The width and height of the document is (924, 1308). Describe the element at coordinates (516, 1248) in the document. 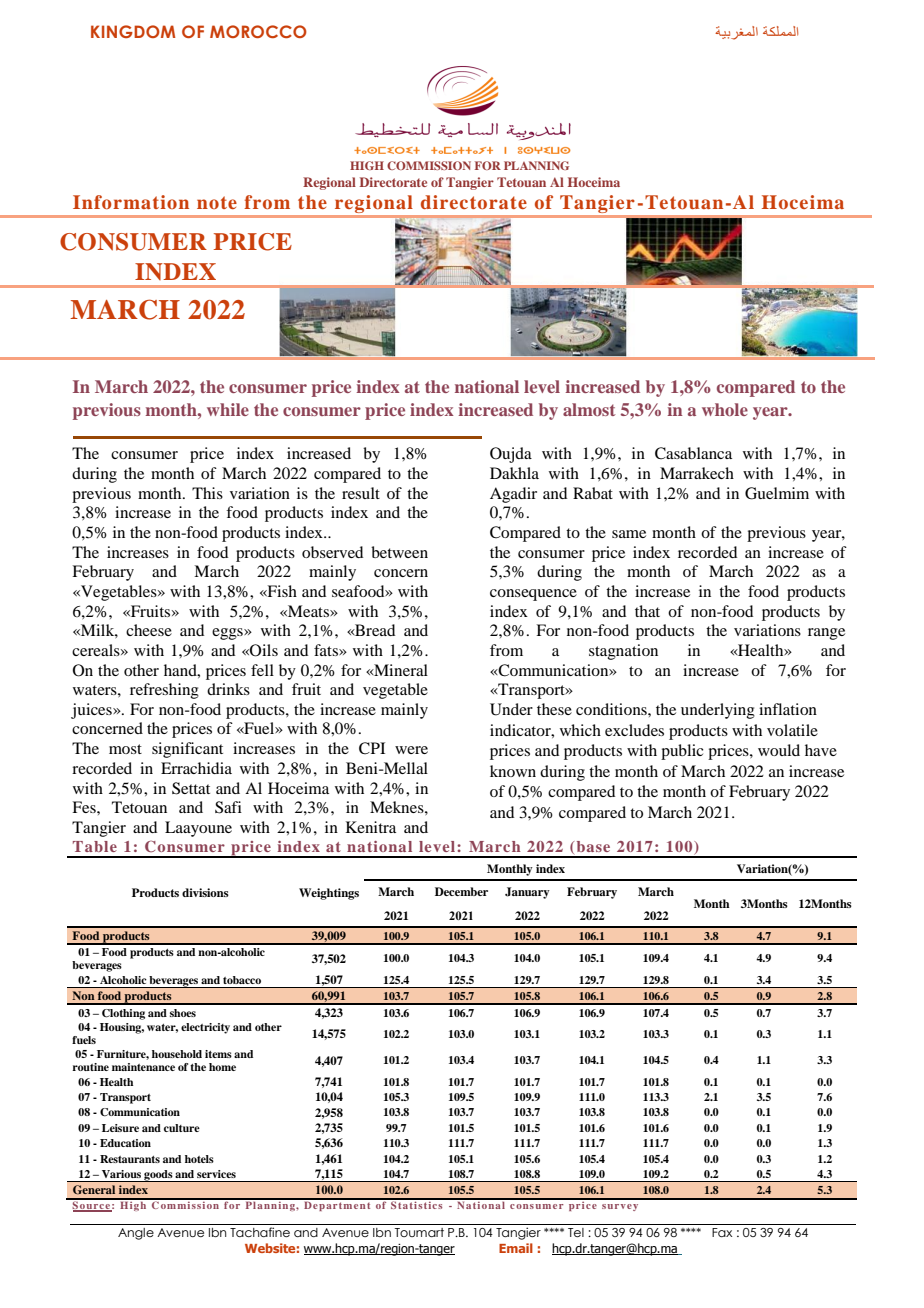

I see `Email` at that location.
